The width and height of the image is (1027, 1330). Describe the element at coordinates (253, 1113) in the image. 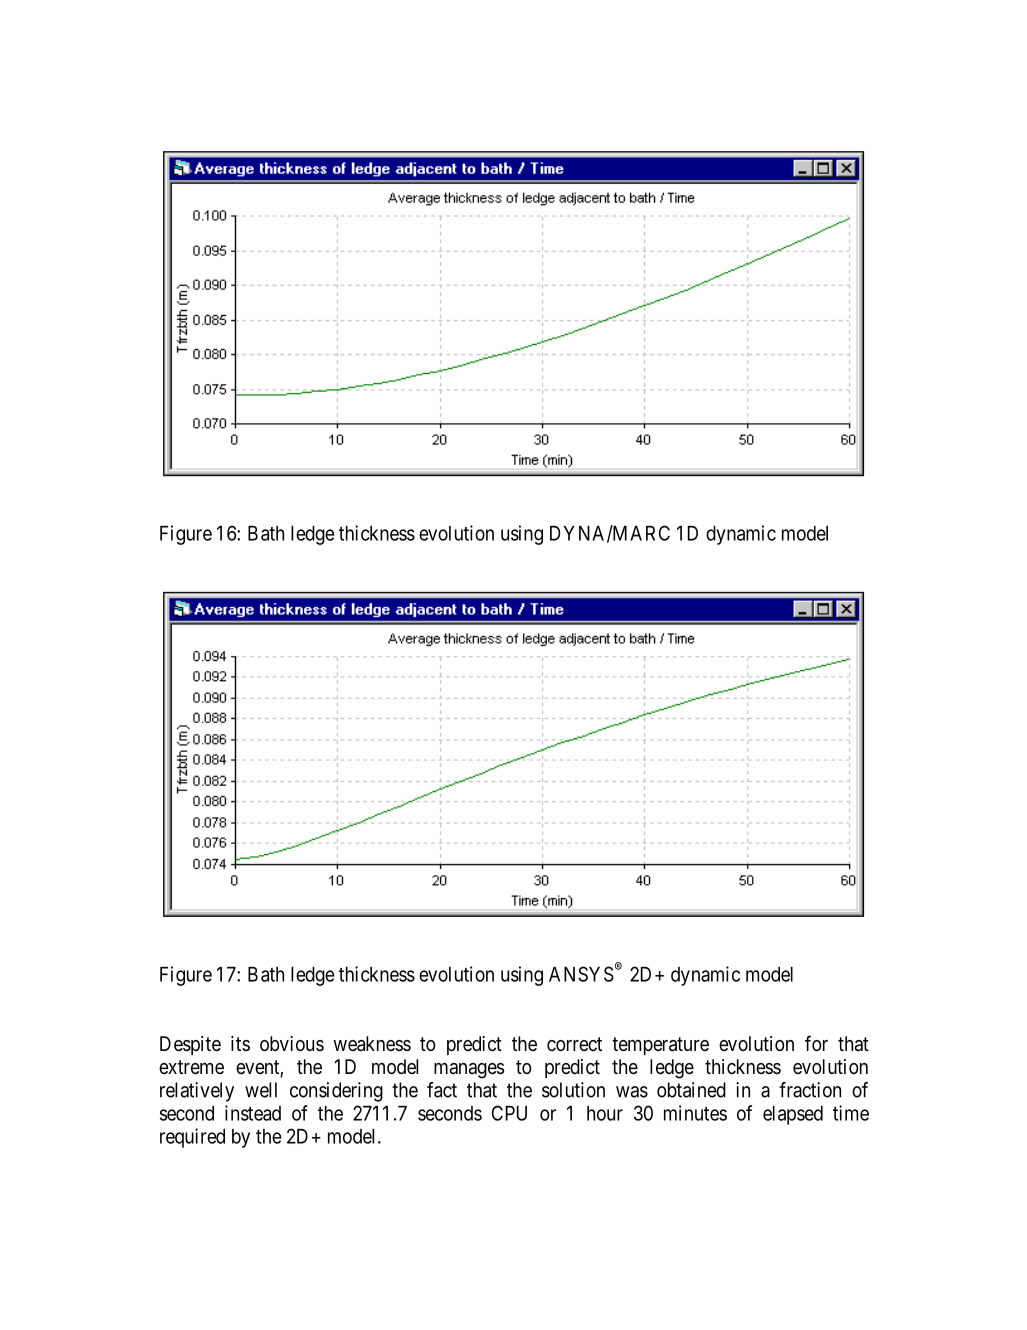

I see `instead` at that location.
